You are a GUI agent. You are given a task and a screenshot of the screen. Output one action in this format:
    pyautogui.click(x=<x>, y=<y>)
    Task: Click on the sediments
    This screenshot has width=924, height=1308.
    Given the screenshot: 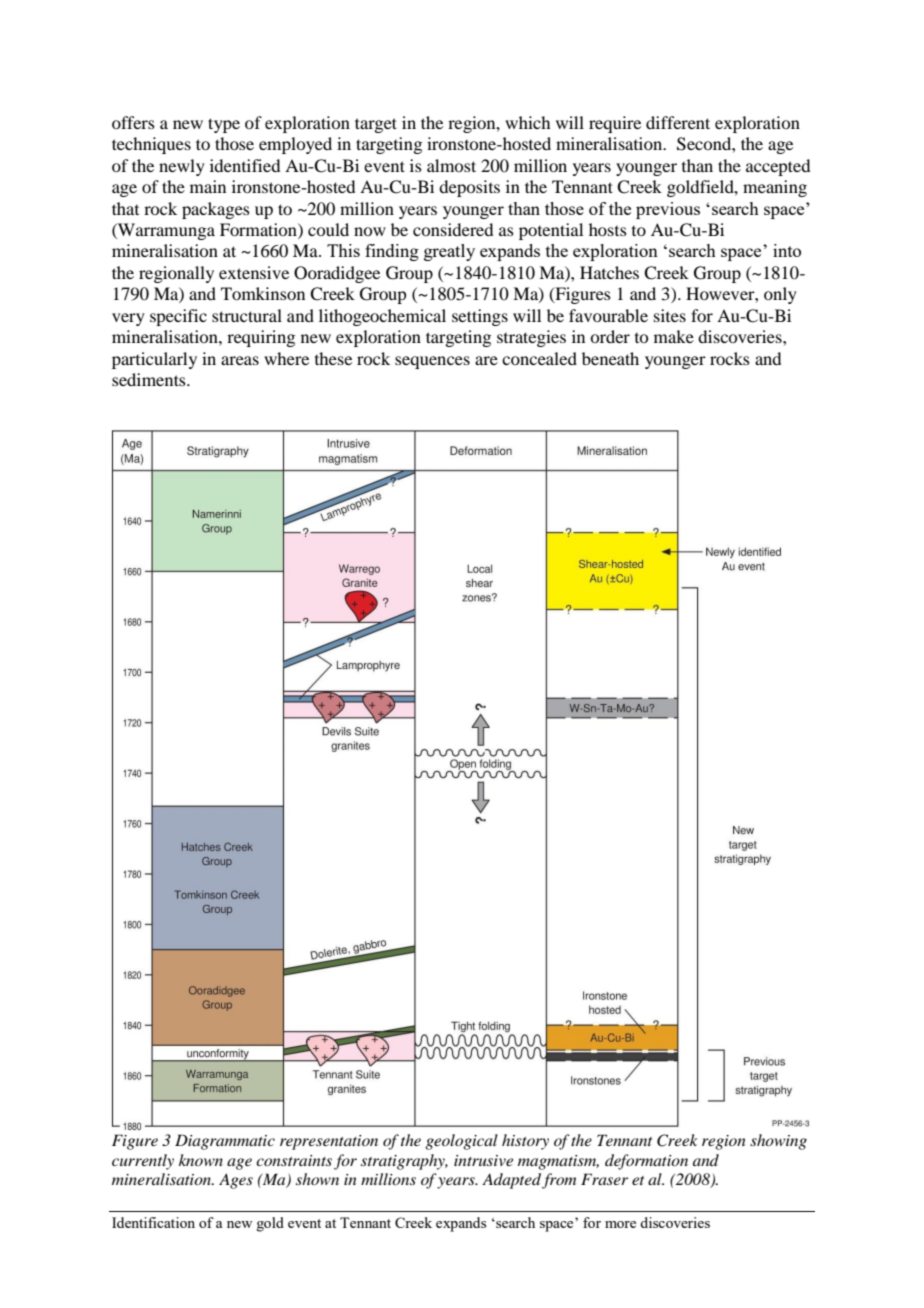 What is the action you would take?
    pyautogui.click(x=150, y=379)
